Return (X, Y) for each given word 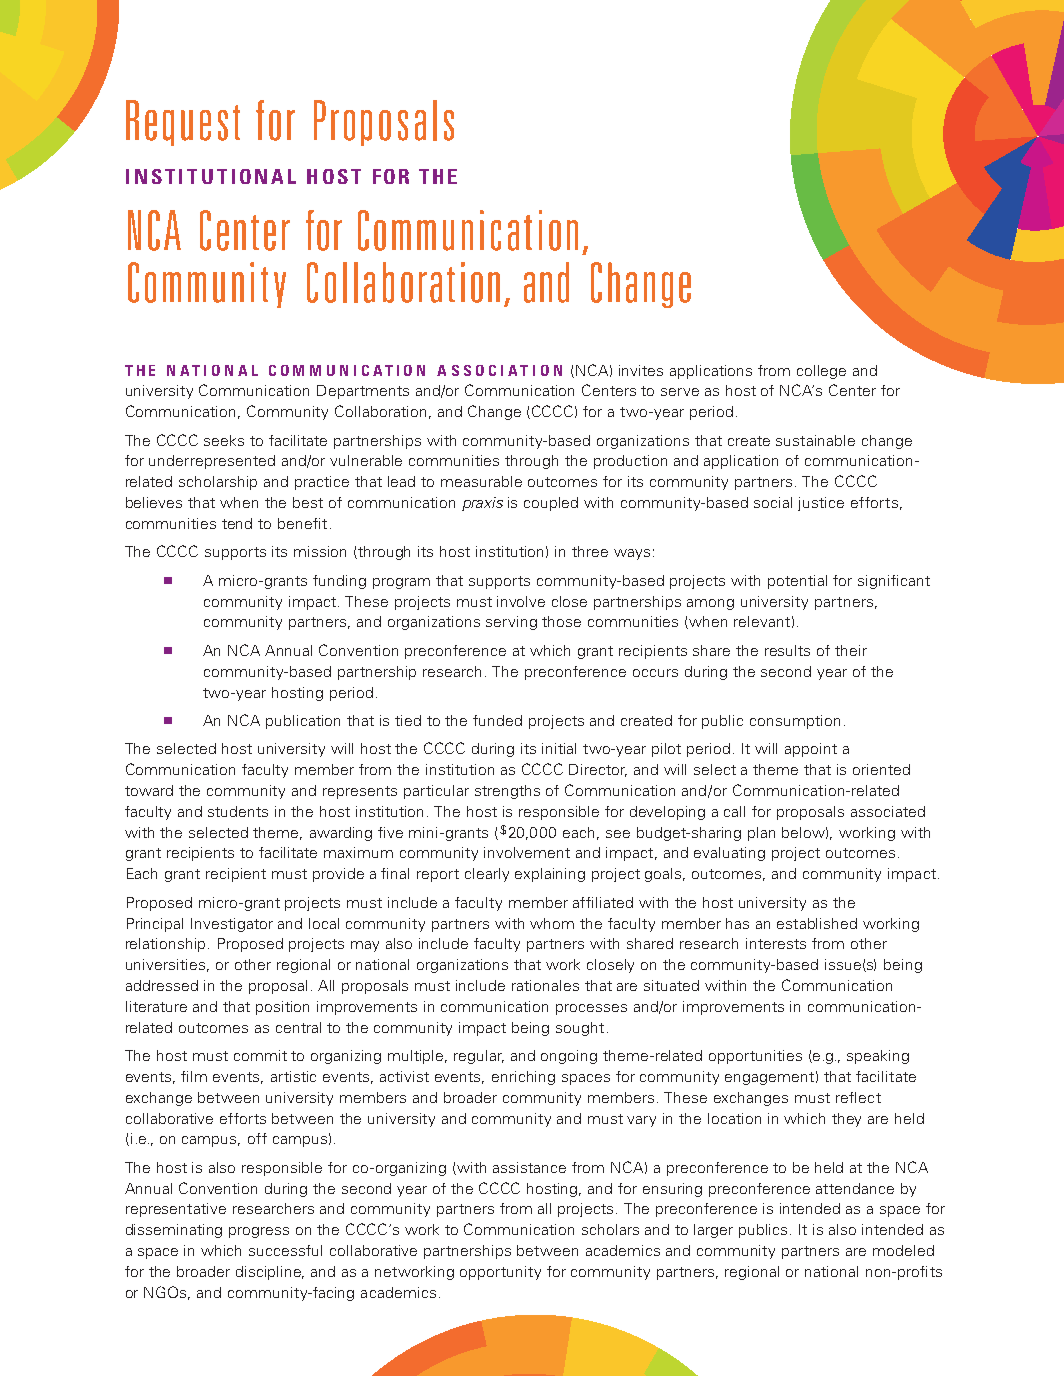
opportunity (500, 1273)
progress (259, 1232)
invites (641, 370)
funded (497, 720)
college (821, 372)
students (238, 811)
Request (183, 123)
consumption (795, 722)
